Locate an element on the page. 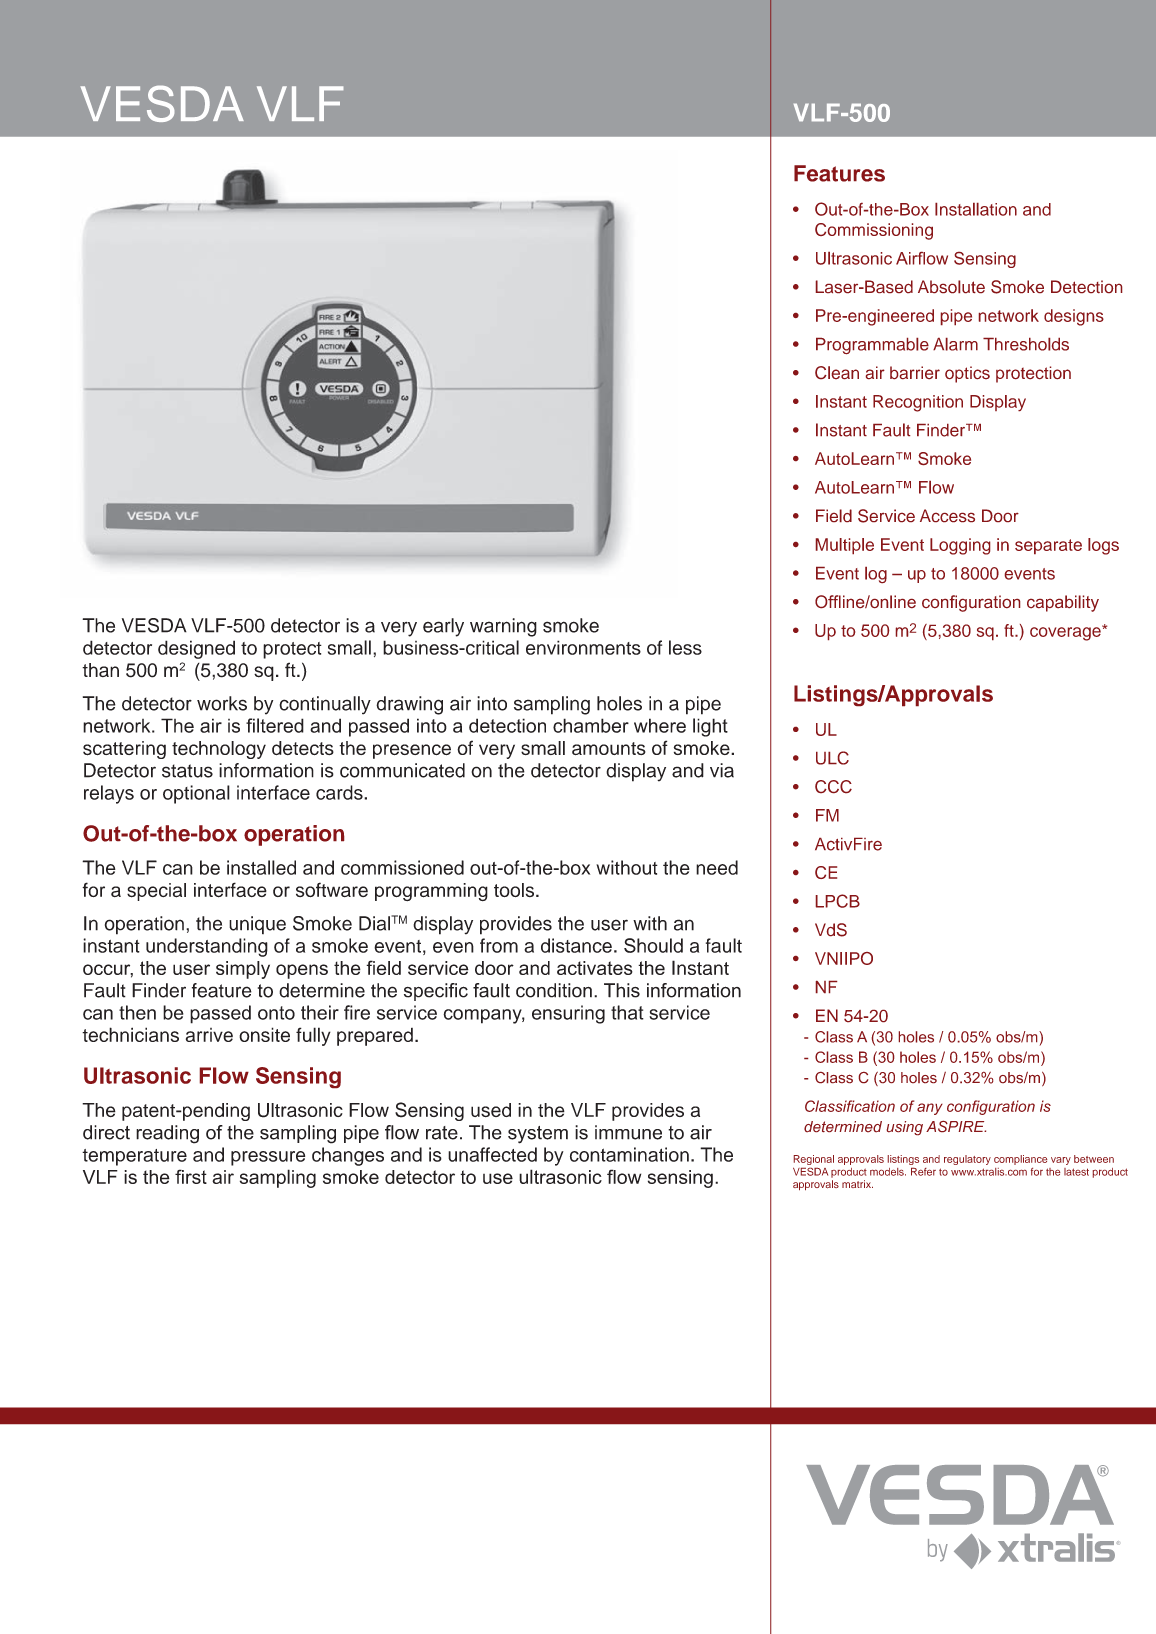 The image size is (1156, 1634). coverage is located at coordinates (1066, 633).
